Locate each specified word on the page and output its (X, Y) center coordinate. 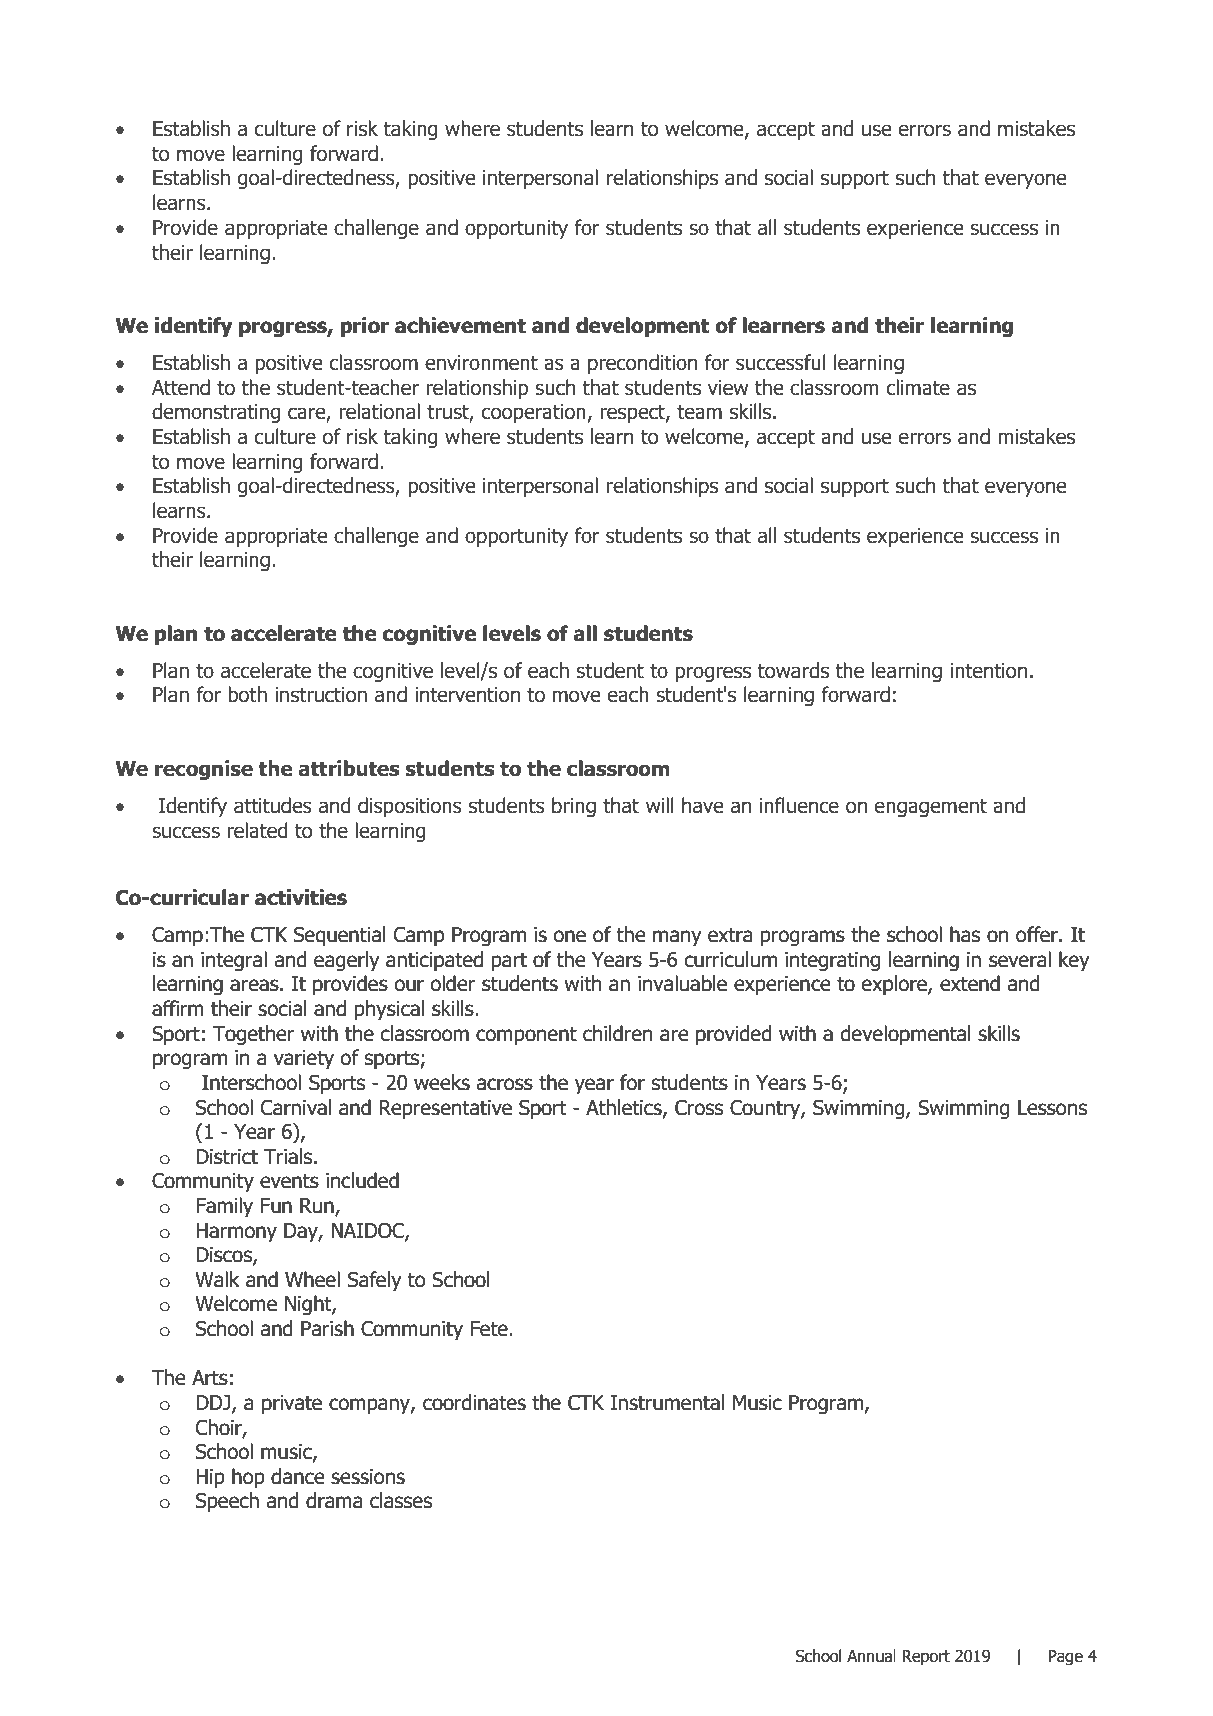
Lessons (1052, 1108)
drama (334, 1500)
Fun (276, 1206)
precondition (642, 364)
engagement (931, 807)
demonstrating (216, 413)
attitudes (273, 805)
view (728, 388)
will (660, 805)
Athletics (625, 1108)
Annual (871, 1656)
